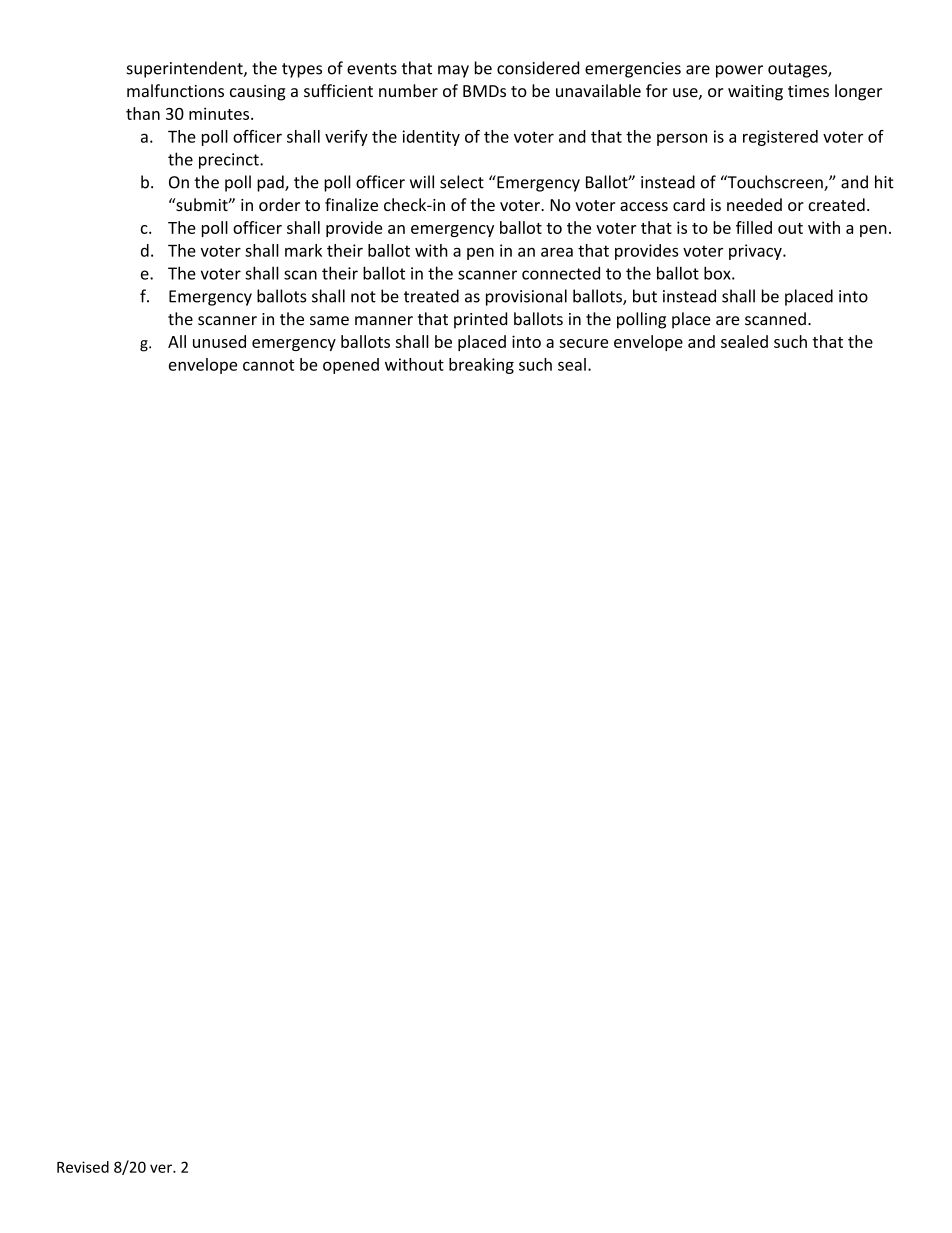 The image size is (952, 1233). What do you see at coordinates (808, 91) in the document?
I see `times` at bounding box center [808, 91].
